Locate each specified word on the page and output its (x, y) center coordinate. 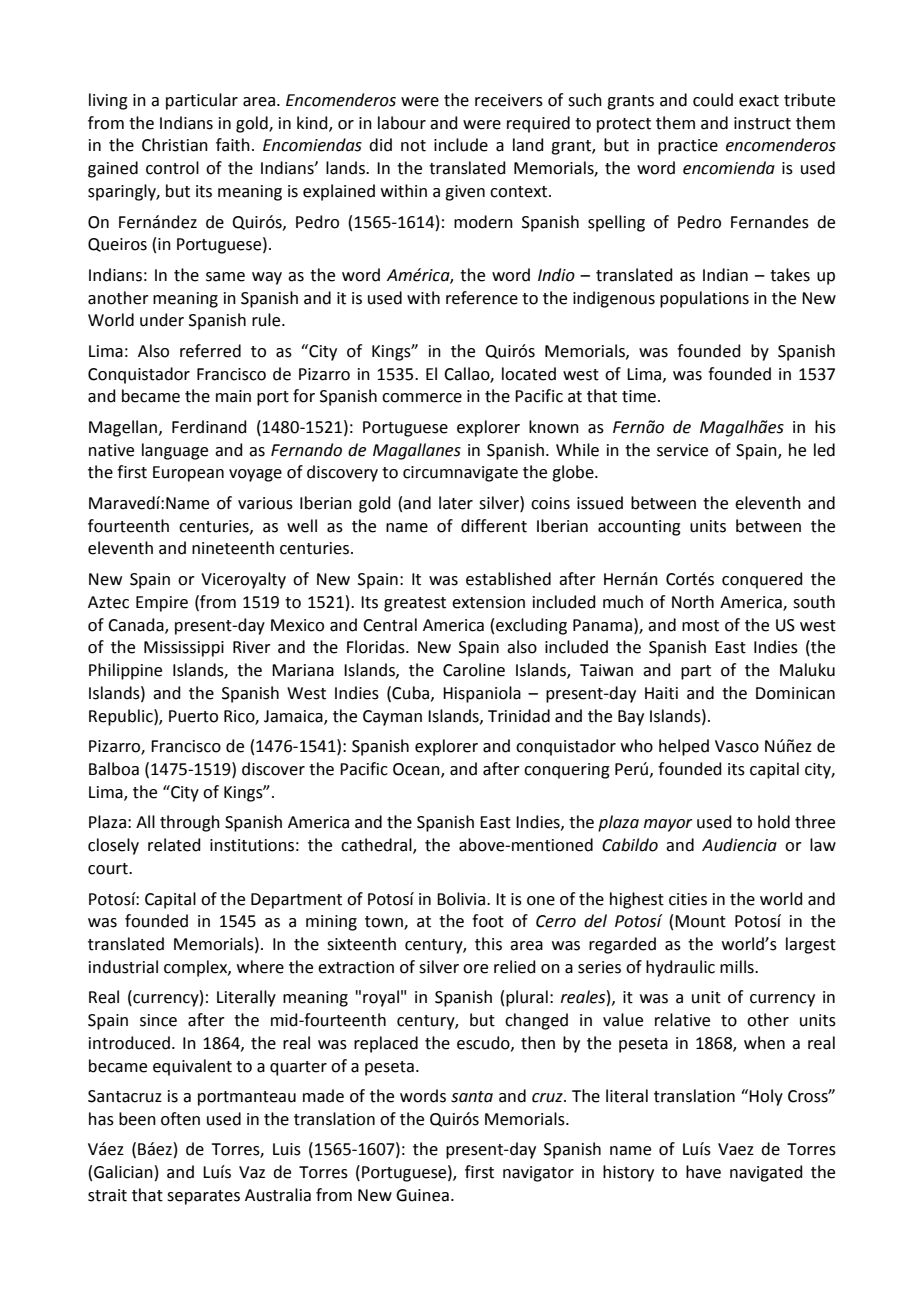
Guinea (422, 1195)
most (700, 626)
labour (402, 123)
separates (203, 1197)
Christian (175, 145)
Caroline (474, 670)
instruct (762, 123)
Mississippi (184, 649)
